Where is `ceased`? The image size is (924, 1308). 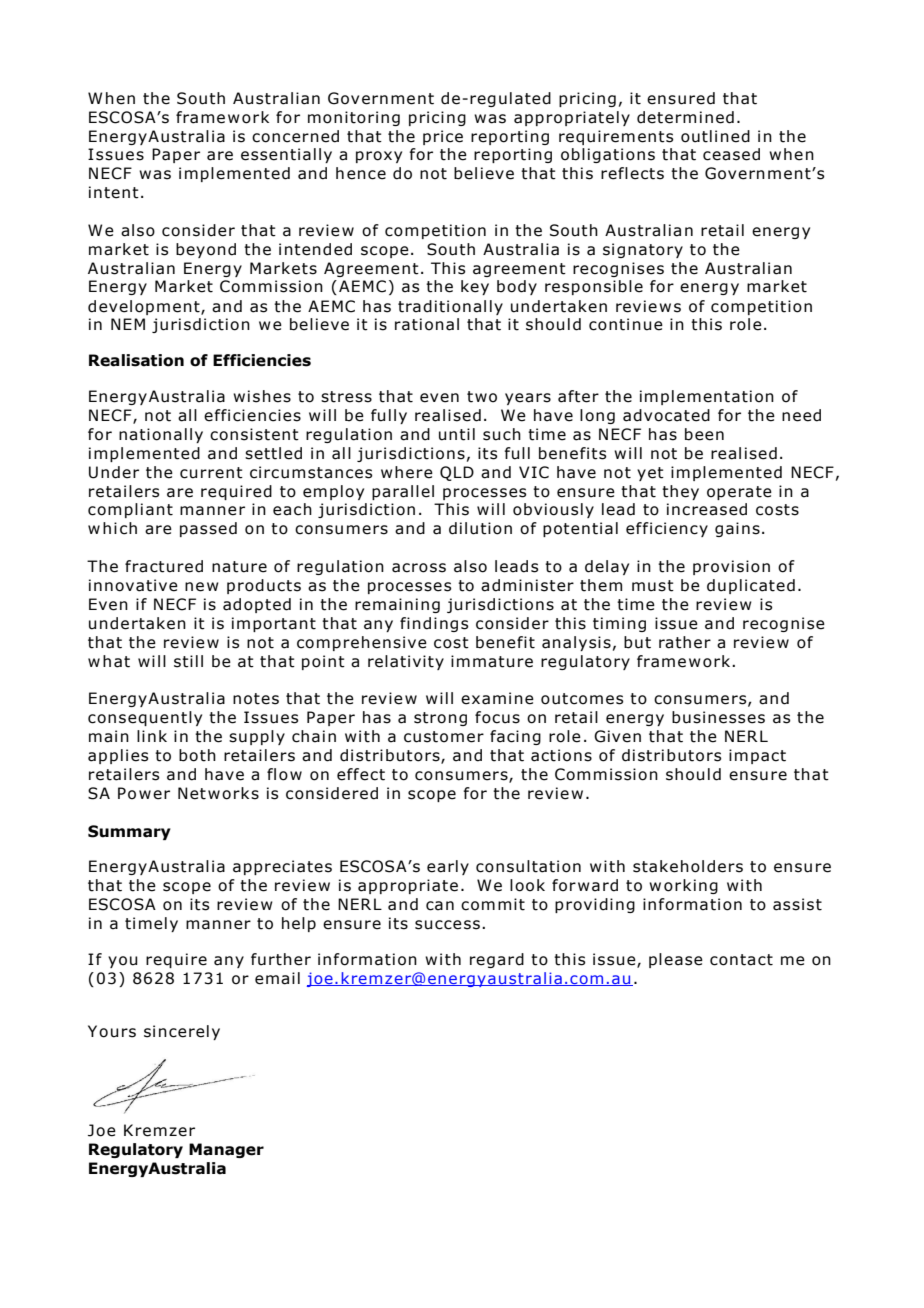
ceased is located at coordinates (731, 154).
